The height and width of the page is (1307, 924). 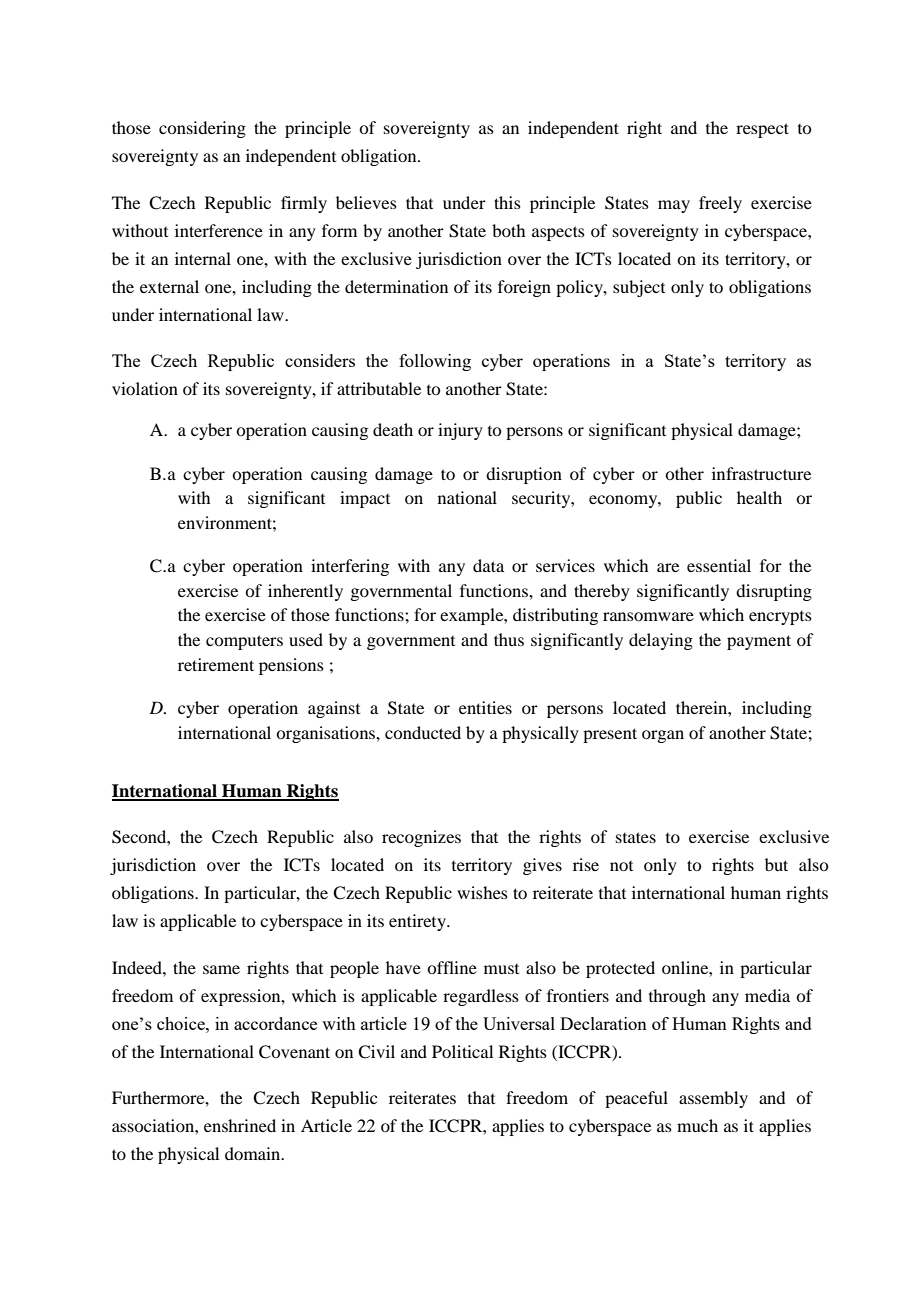 I want to click on injury, so click(x=460, y=431).
